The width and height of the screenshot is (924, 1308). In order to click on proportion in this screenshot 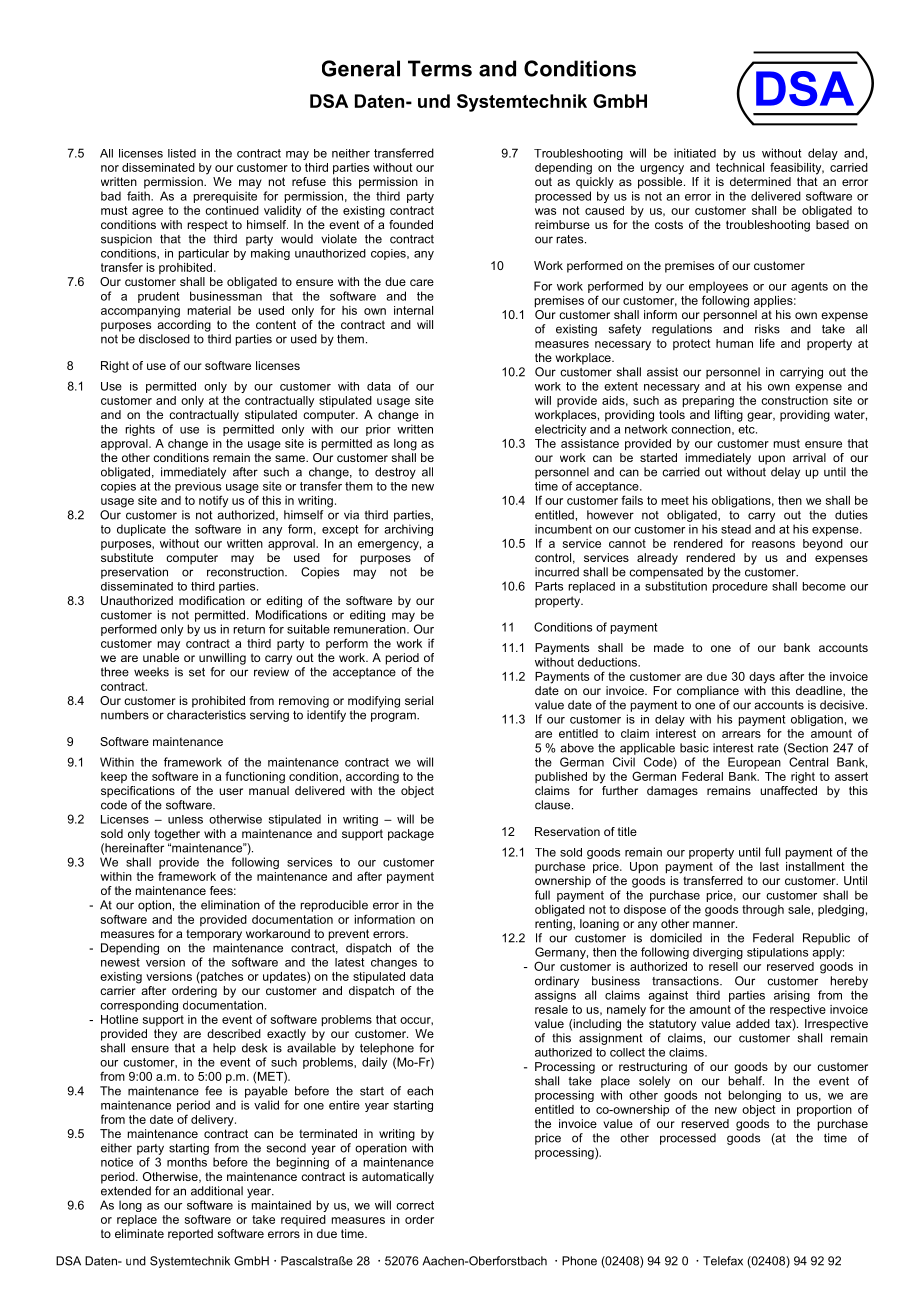, I will do `click(824, 1111)`.
